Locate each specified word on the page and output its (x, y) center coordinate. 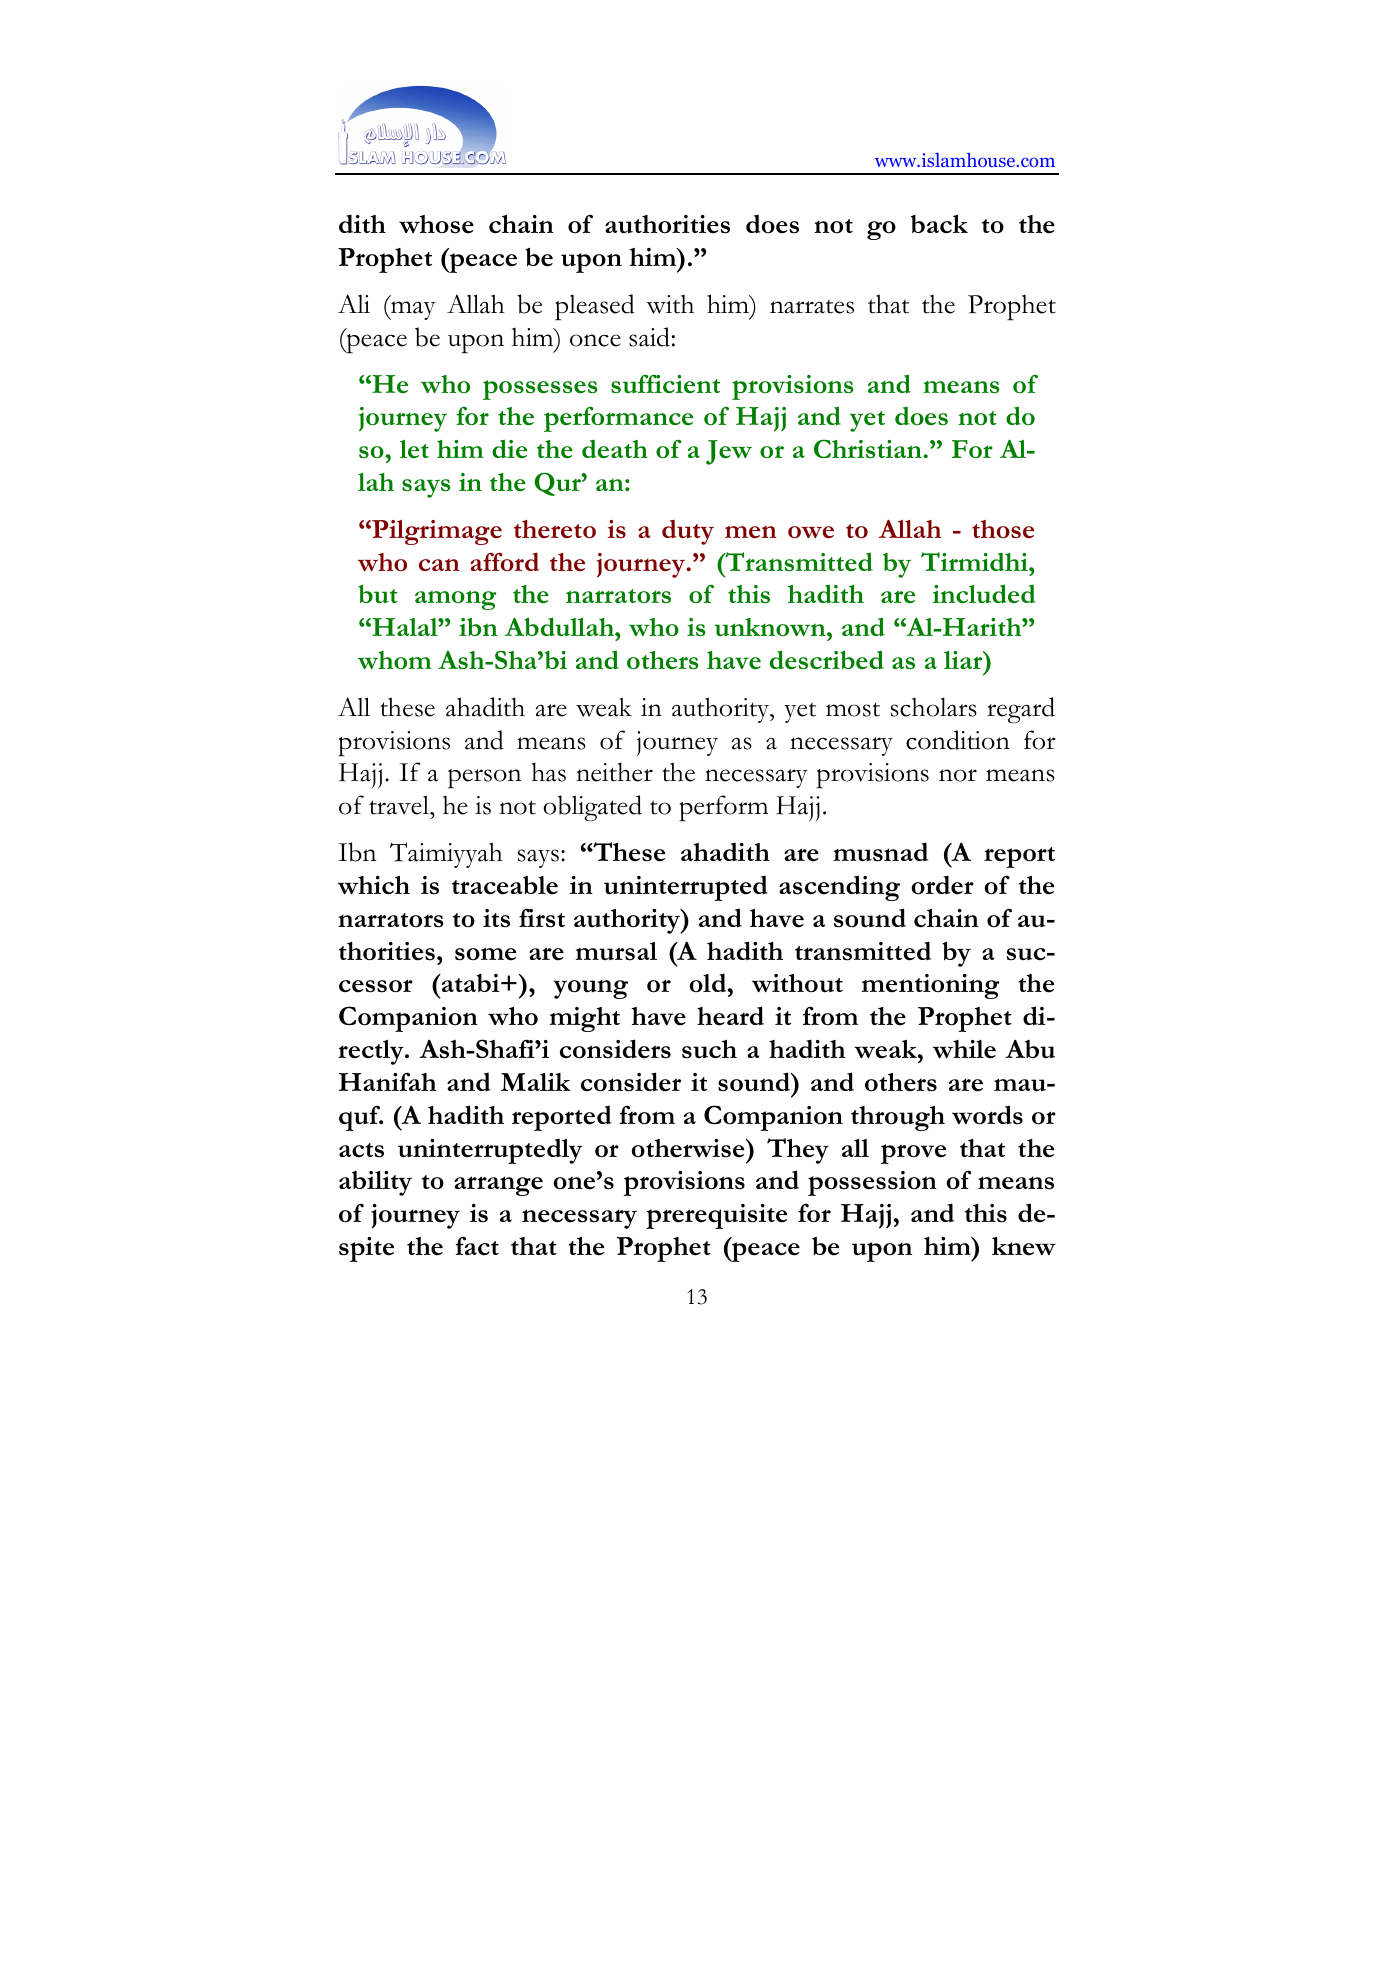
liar (964, 660)
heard (730, 1016)
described (827, 659)
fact (477, 1245)
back (939, 224)
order (943, 885)
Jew (729, 452)
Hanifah (387, 1081)
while (964, 1049)
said (649, 337)
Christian (869, 448)
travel (400, 805)
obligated (592, 808)
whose (436, 224)
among (455, 600)
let (414, 449)
